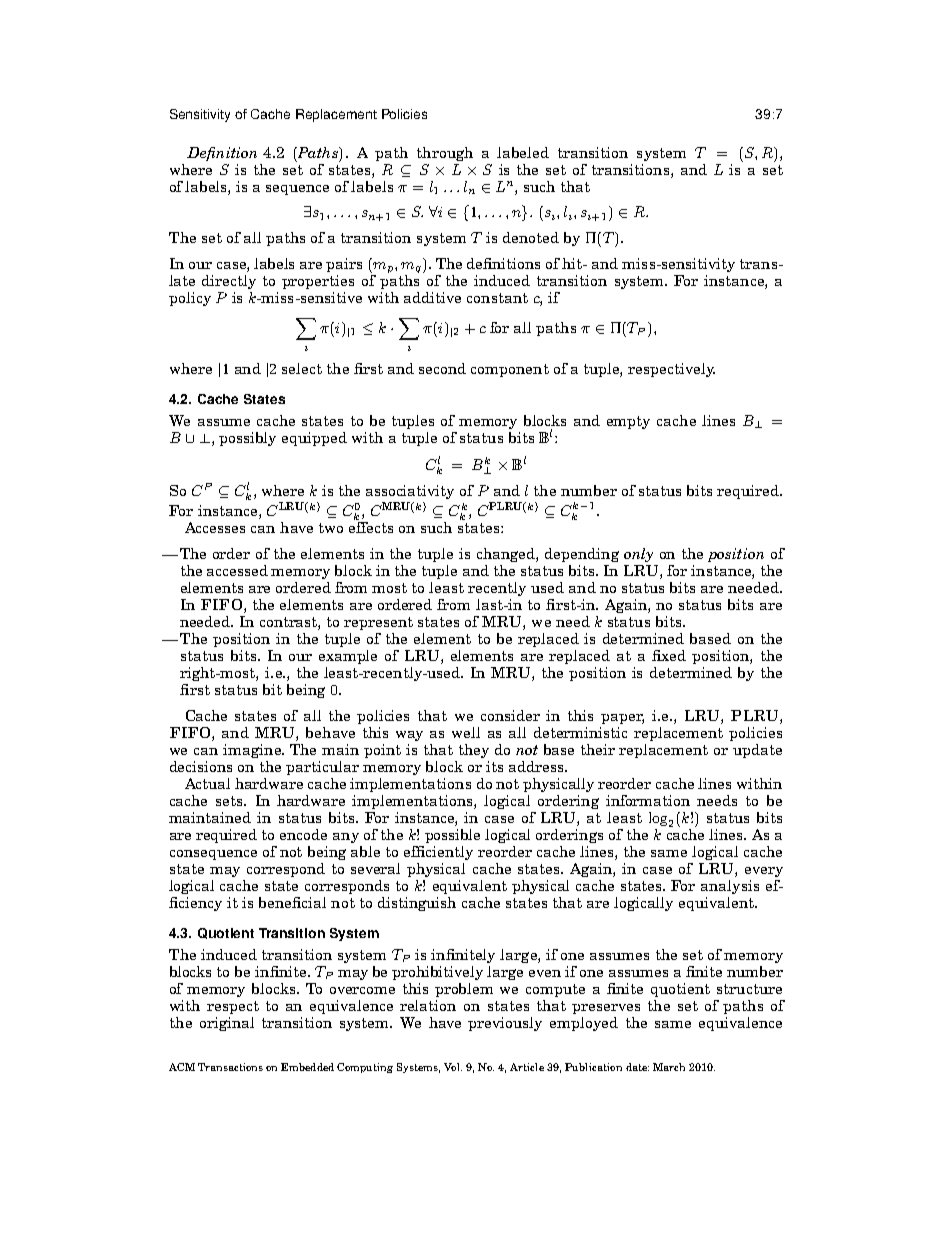 Image resolution: width=952 pixels, height=1233 pixels. Describe the element at coordinates (669, 655) in the screenshot. I see `fixed` at that location.
